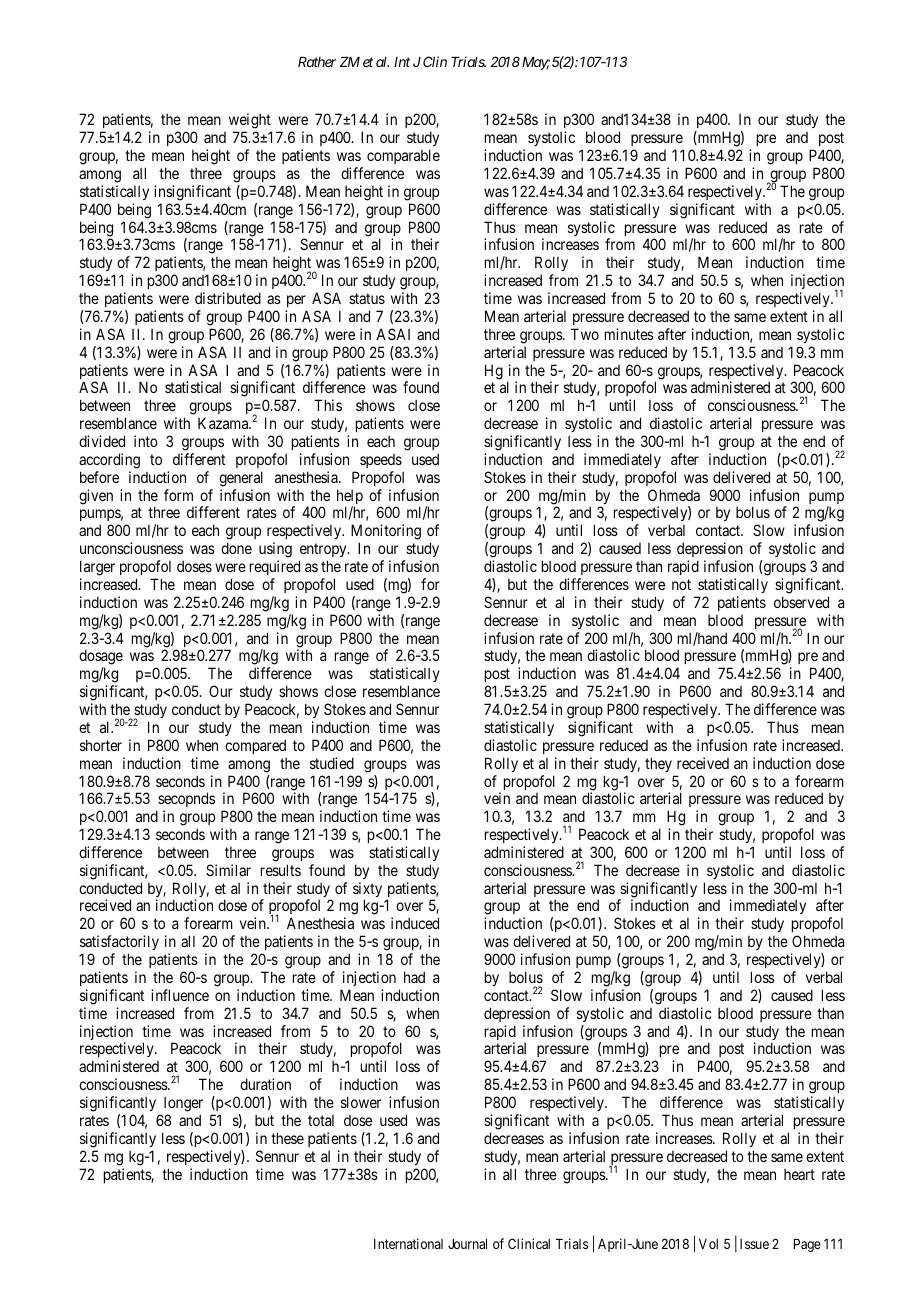 The width and height of the screenshot is (924, 1308). I want to click on dosage, so click(101, 658).
